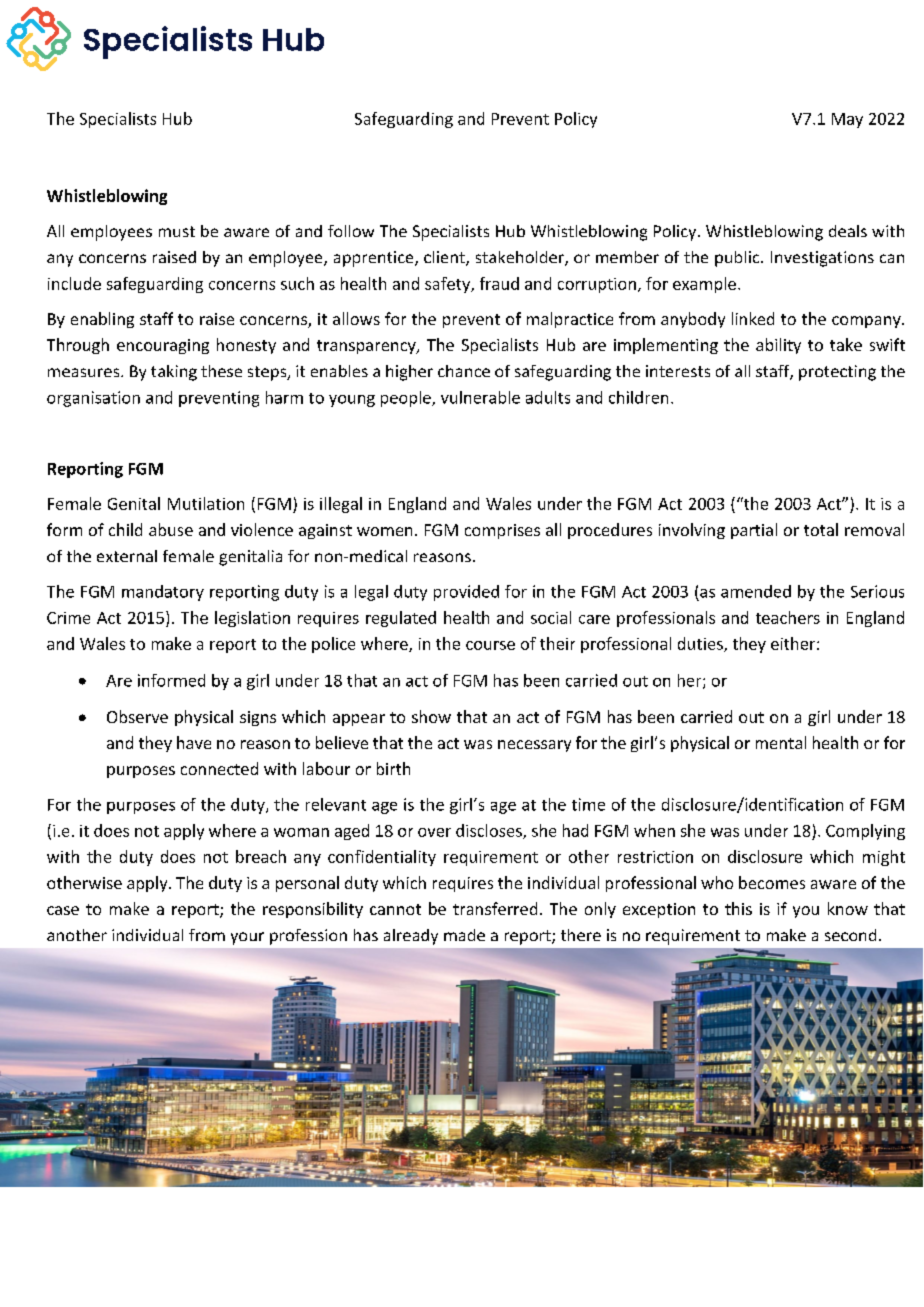 The image size is (924, 1307). What do you see at coordinates (351, 231) in the screenshot?
I see `follow` at bounding box center [351, 231].
